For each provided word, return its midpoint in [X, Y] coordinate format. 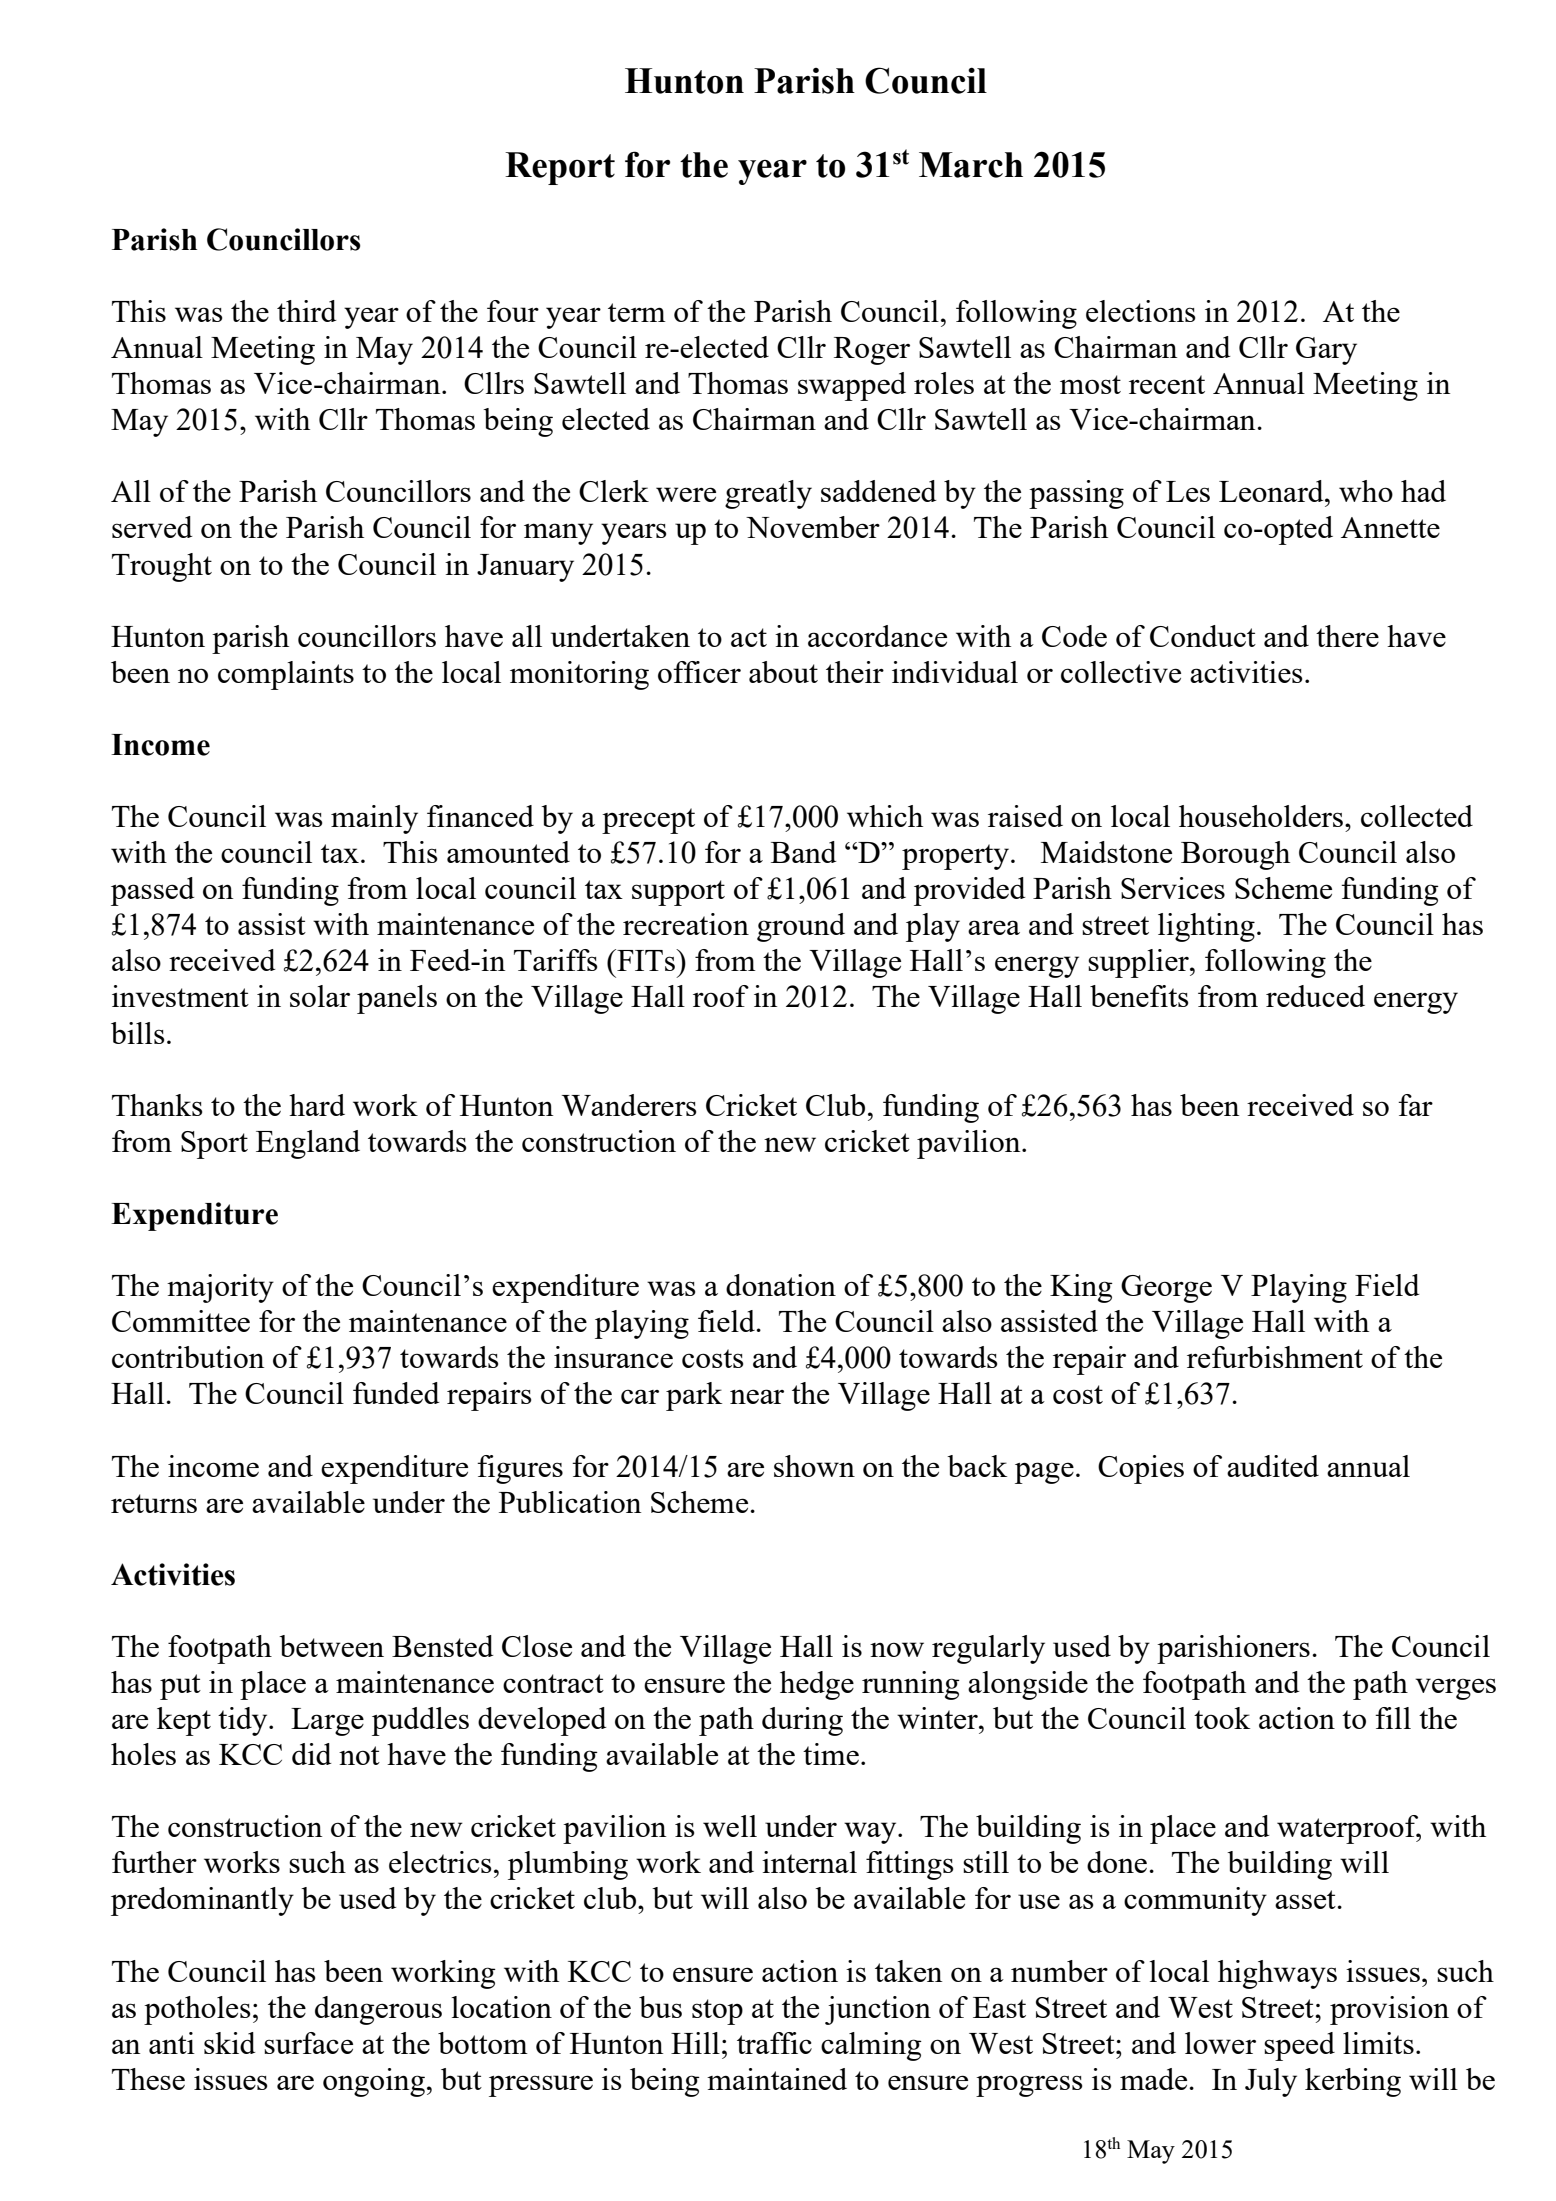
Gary [1326, 351]
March [971, 165]
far [1415, 1105]
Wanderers [629, 1105]
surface [308, 2043]
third [307, 311]
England [308, 1144]
